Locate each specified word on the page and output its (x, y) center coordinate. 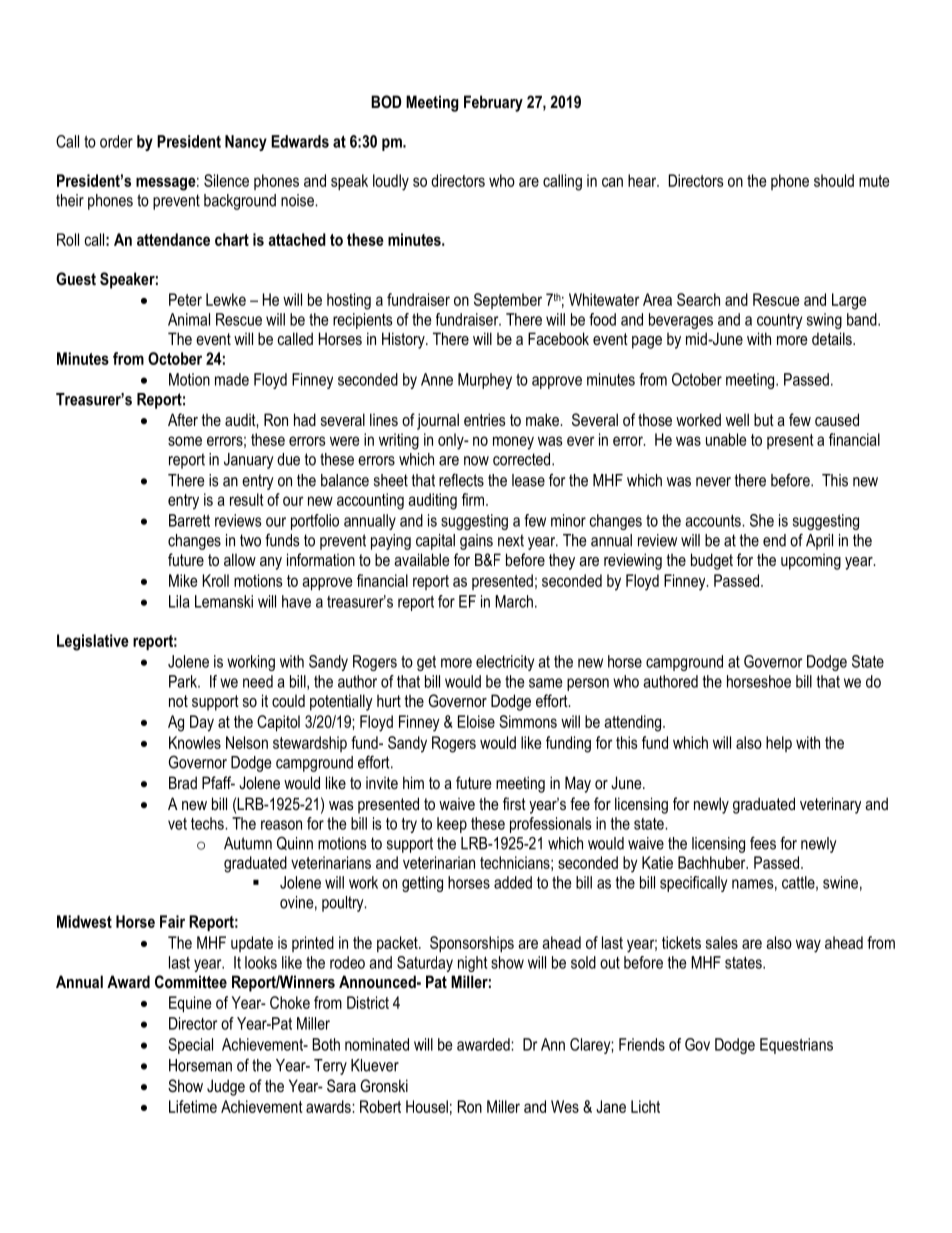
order (116, 141)
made (232, 379)
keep (452, 825)
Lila (179, 601)
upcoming (811, 562)
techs (208, 823)
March (514, 601)
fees (763, 843)
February (493, 103)
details (833, 338)
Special (190, 1046)
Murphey (485, 381)
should (834, 180)
